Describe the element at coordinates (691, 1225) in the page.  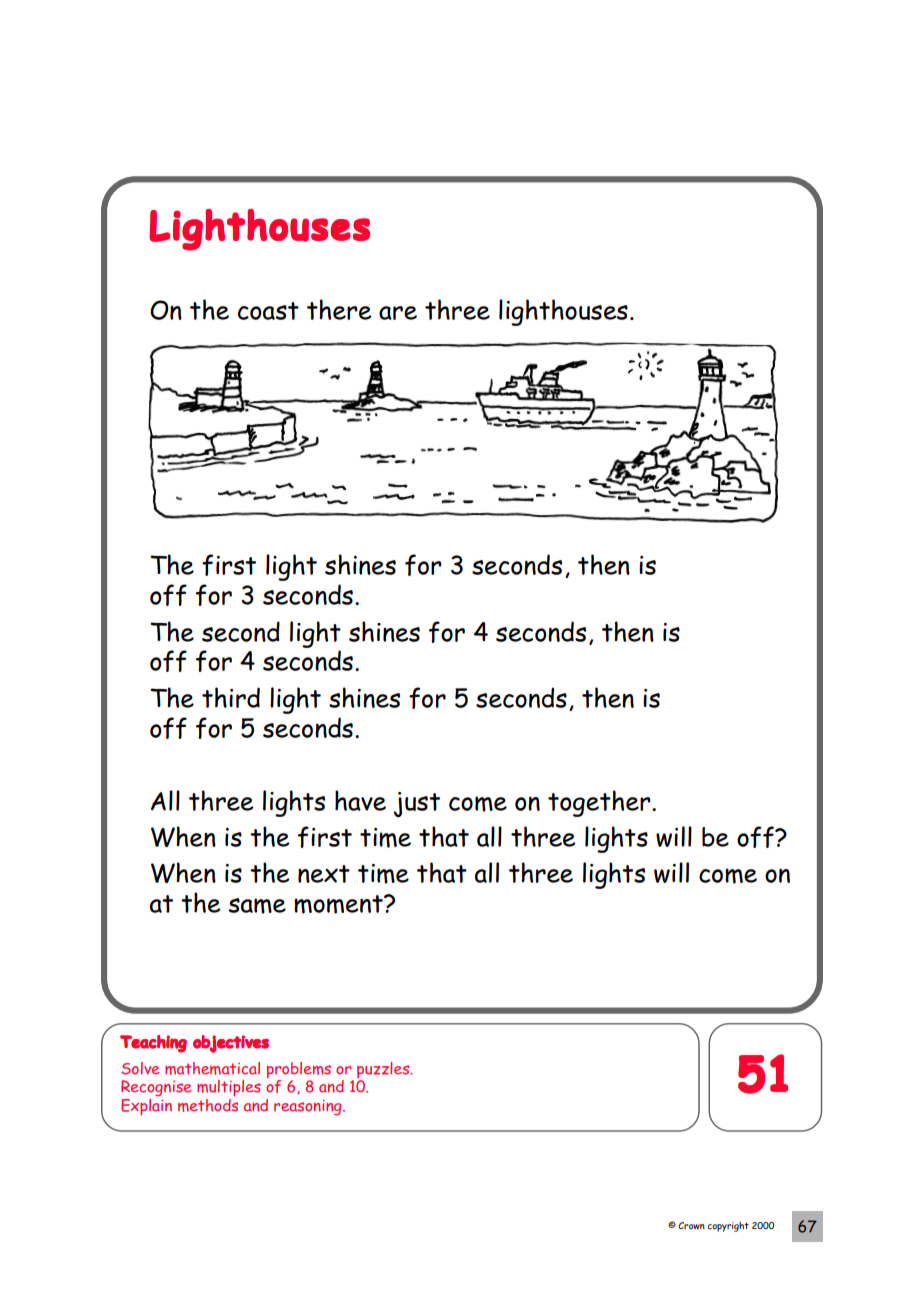
I see `Crown` at that location.
